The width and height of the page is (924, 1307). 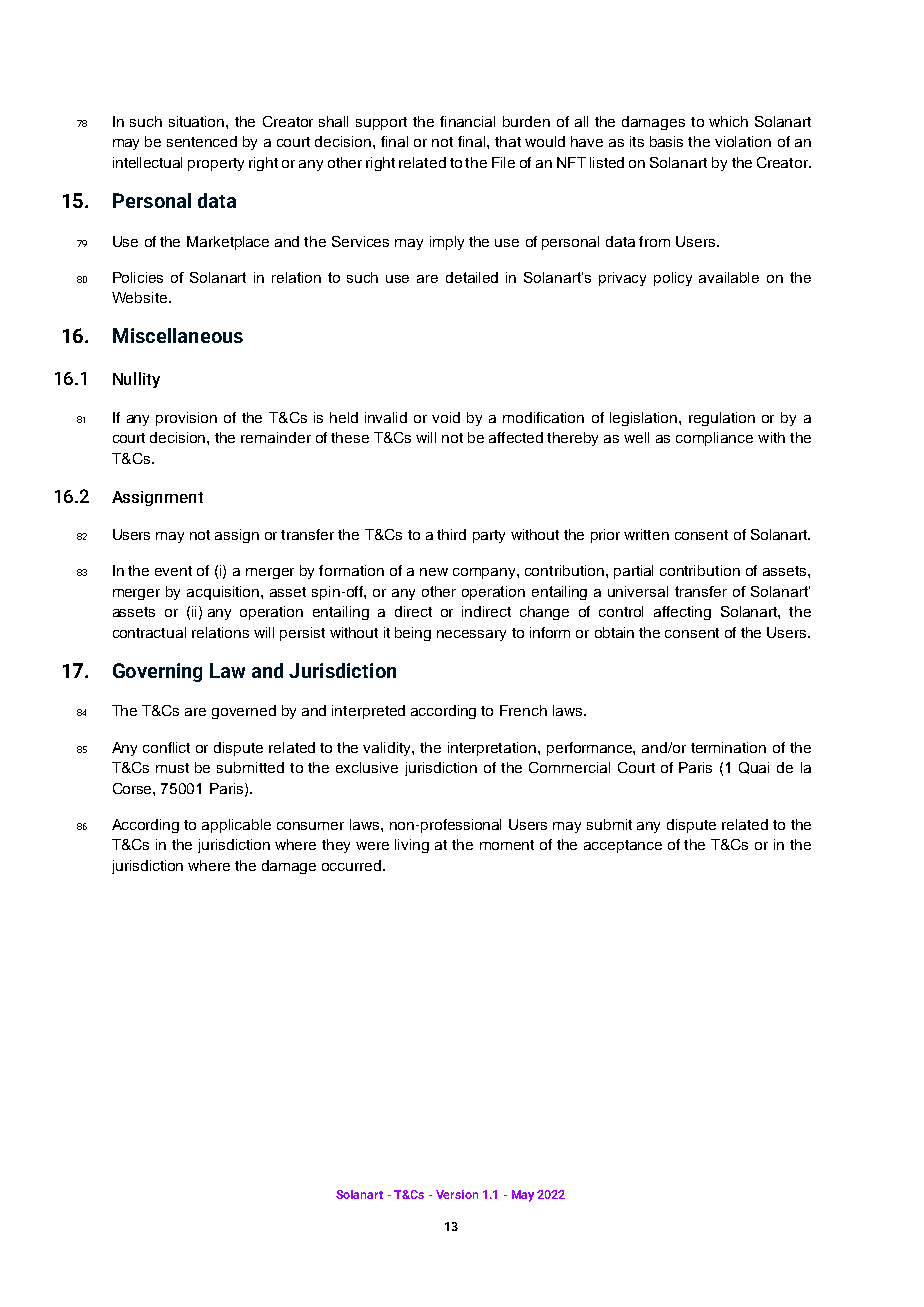 What do you see at coordinates (457, 1194) in the page?
I see `Version` at bounding box center [457, 1194].
